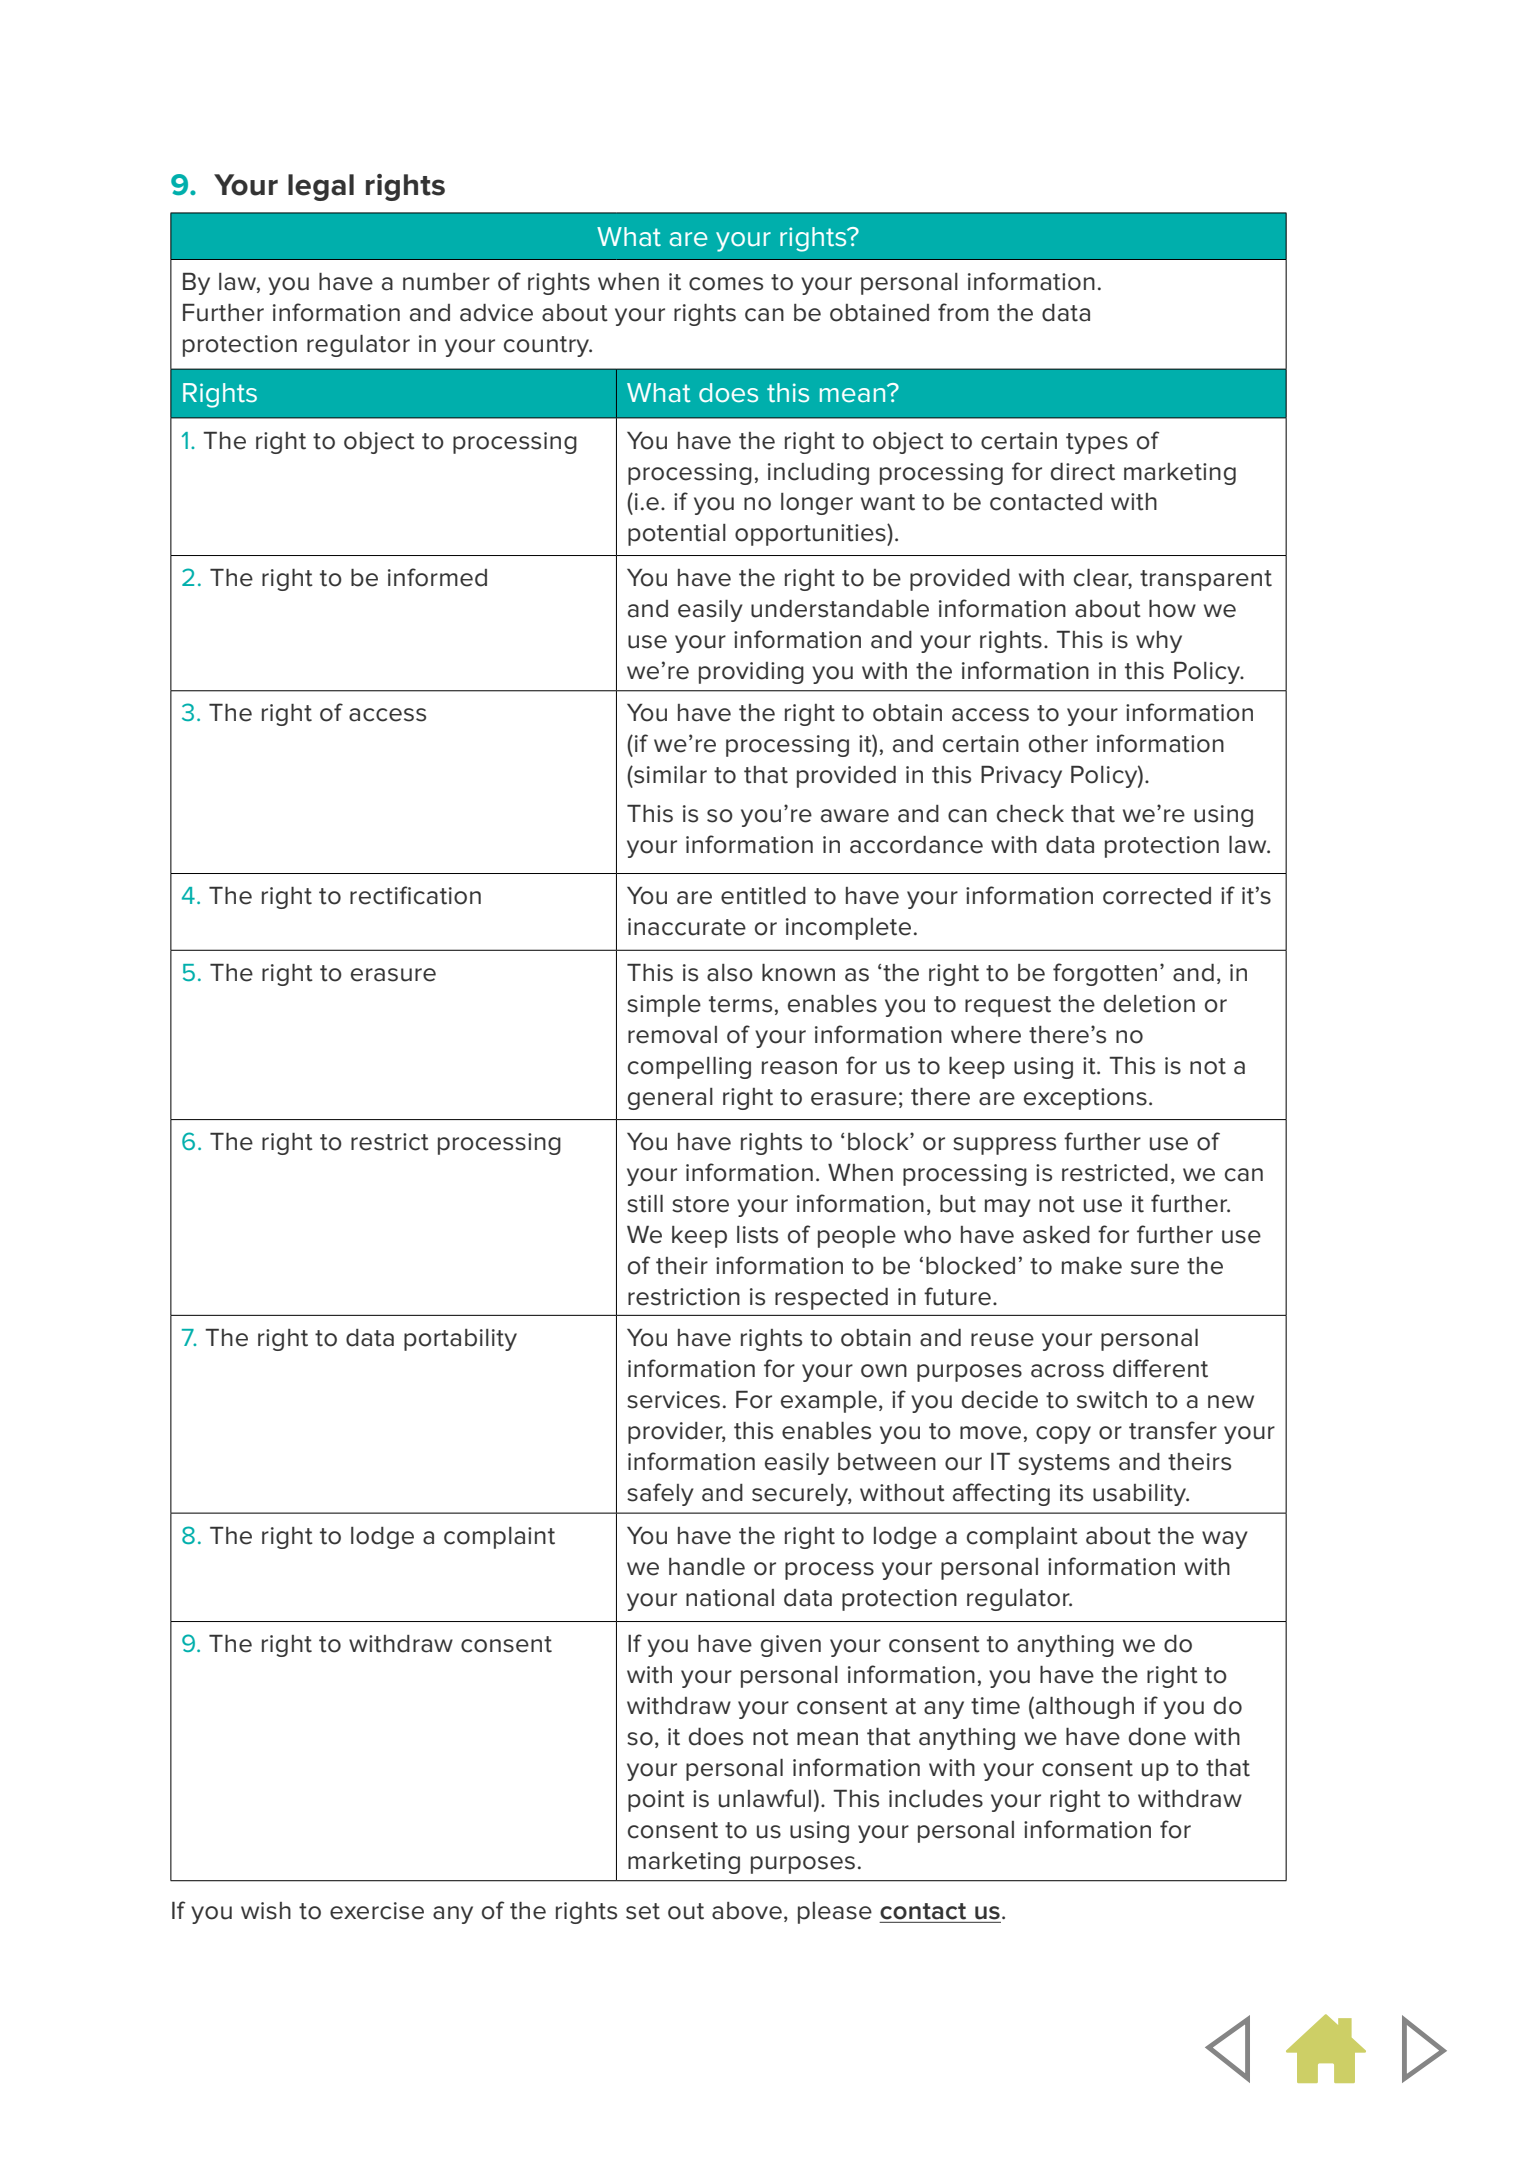 This image has width=1535, height=2171. What do you see at coordinates (1149, 1004) in the image?
I see `deletion` at bounding box center [1149, 1004].
